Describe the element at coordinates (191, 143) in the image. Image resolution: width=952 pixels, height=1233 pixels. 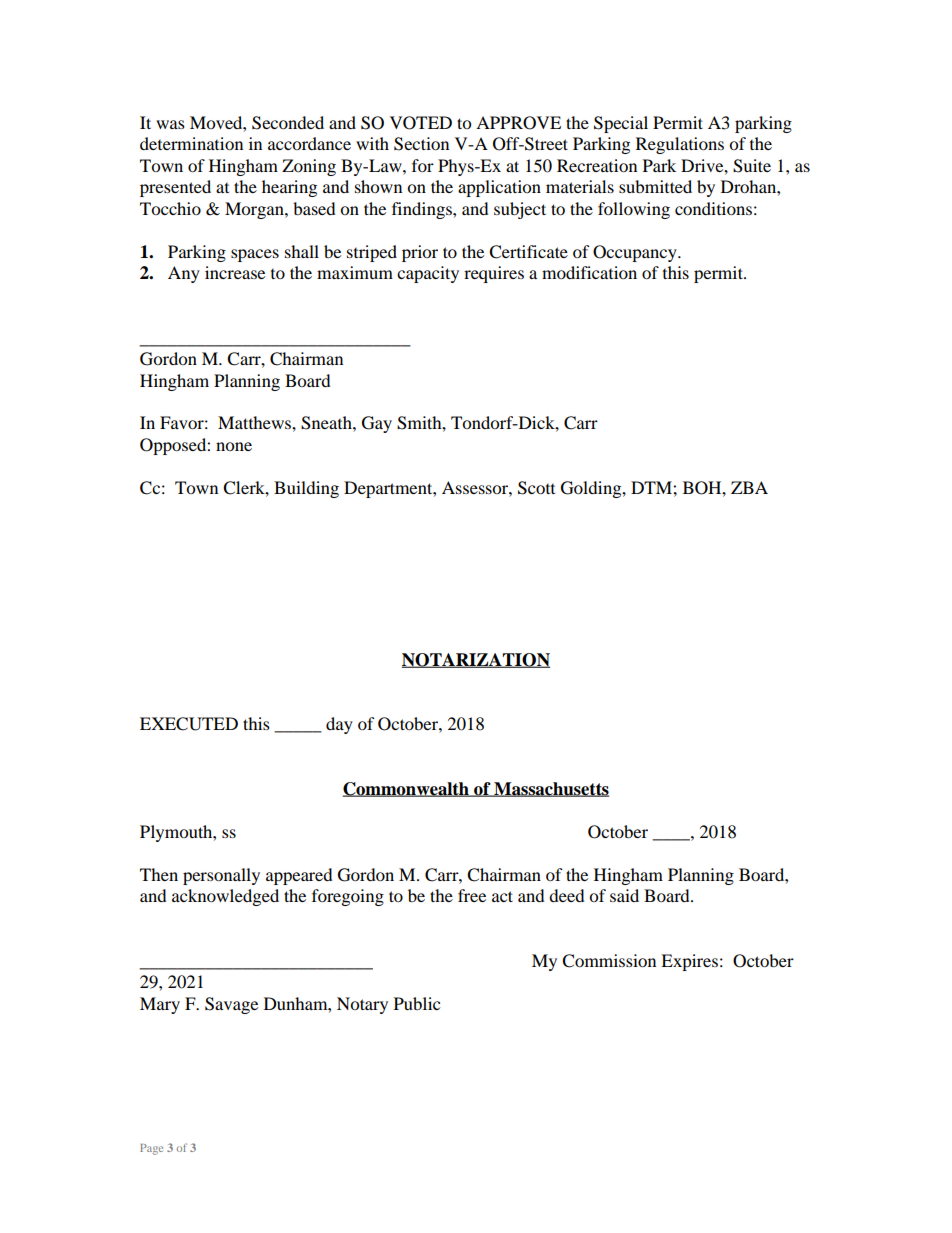
I see `determination` at that location.
